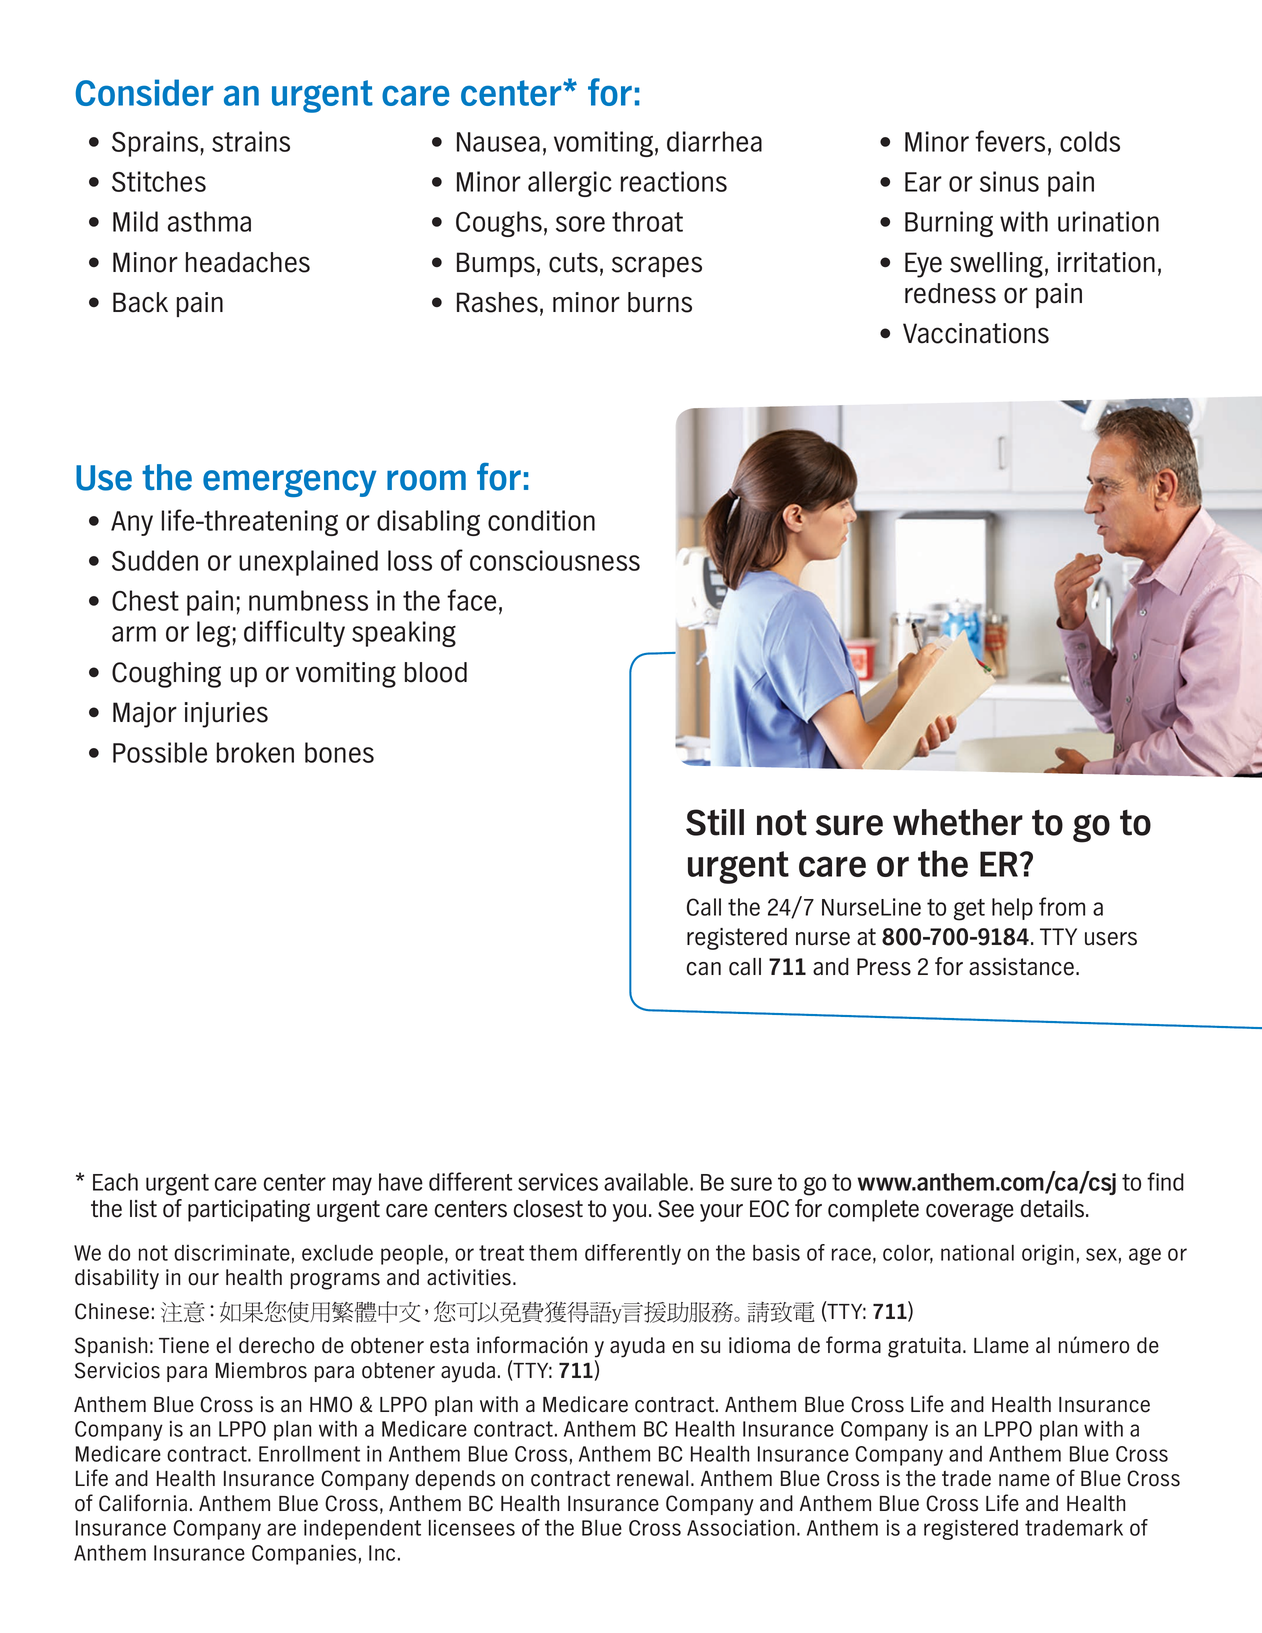 The height and width of the screenshot is (1633, 1262). Describe the element at coordinates (255, 752) in the screenshot. I see `broken` at that location.
